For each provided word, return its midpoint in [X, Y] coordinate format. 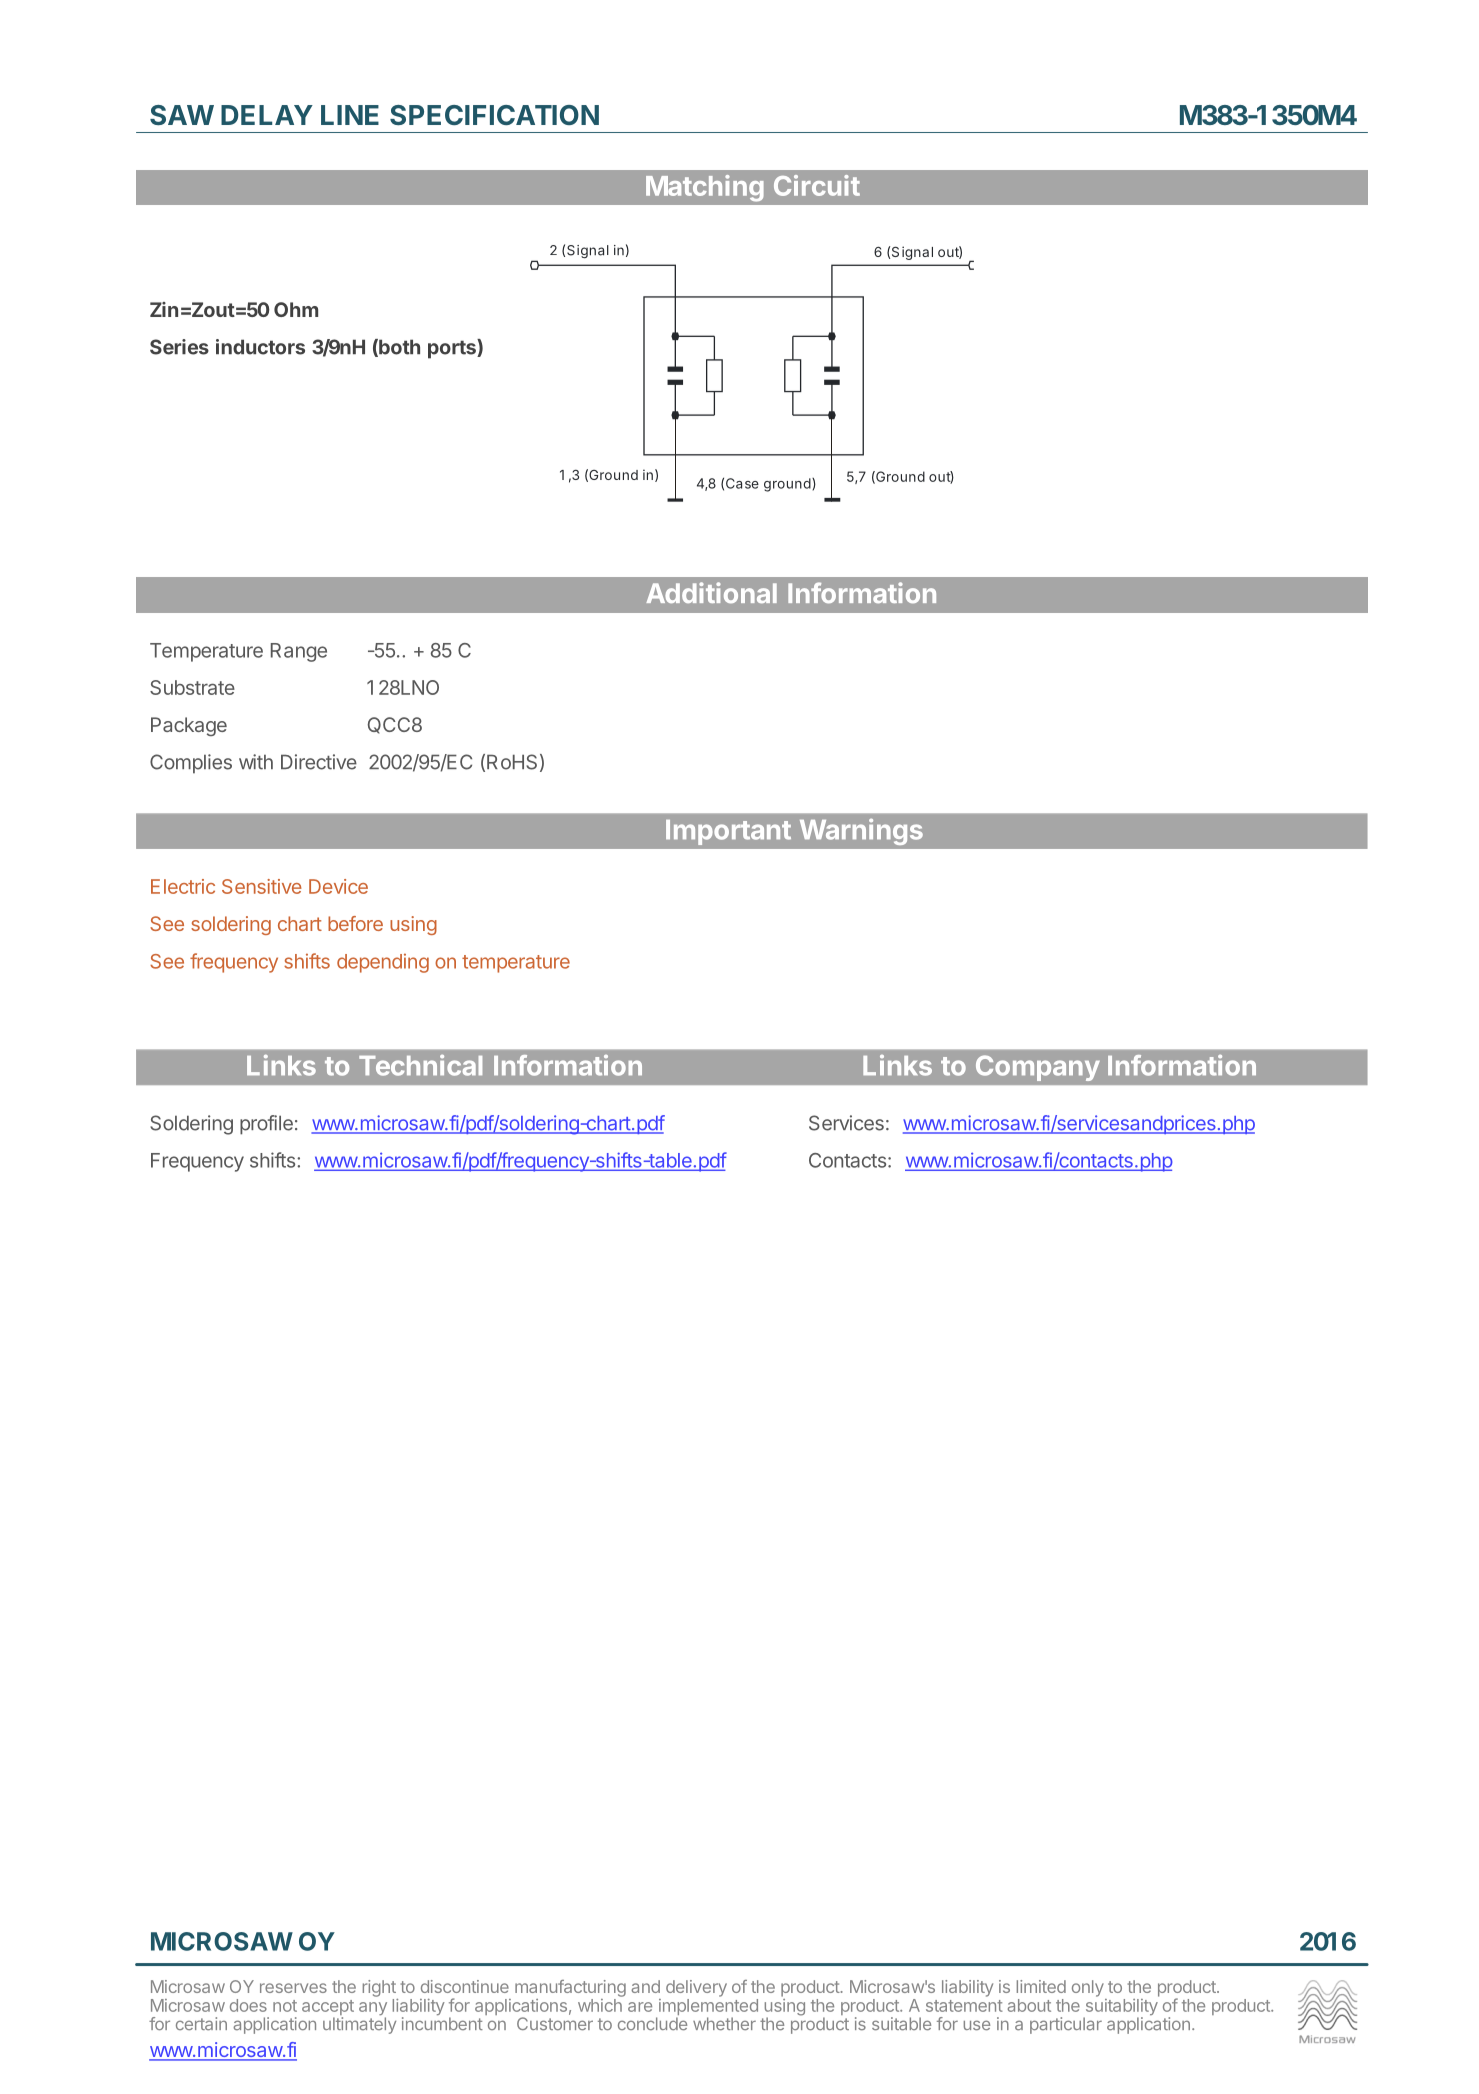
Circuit [817, 185]
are [640, 2007]
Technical [420, 1065]
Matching [705, 188]
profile [266, 1125]
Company [1038, 1068]
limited [1041, 1986]
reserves [293, 1988]
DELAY [267, 115]
